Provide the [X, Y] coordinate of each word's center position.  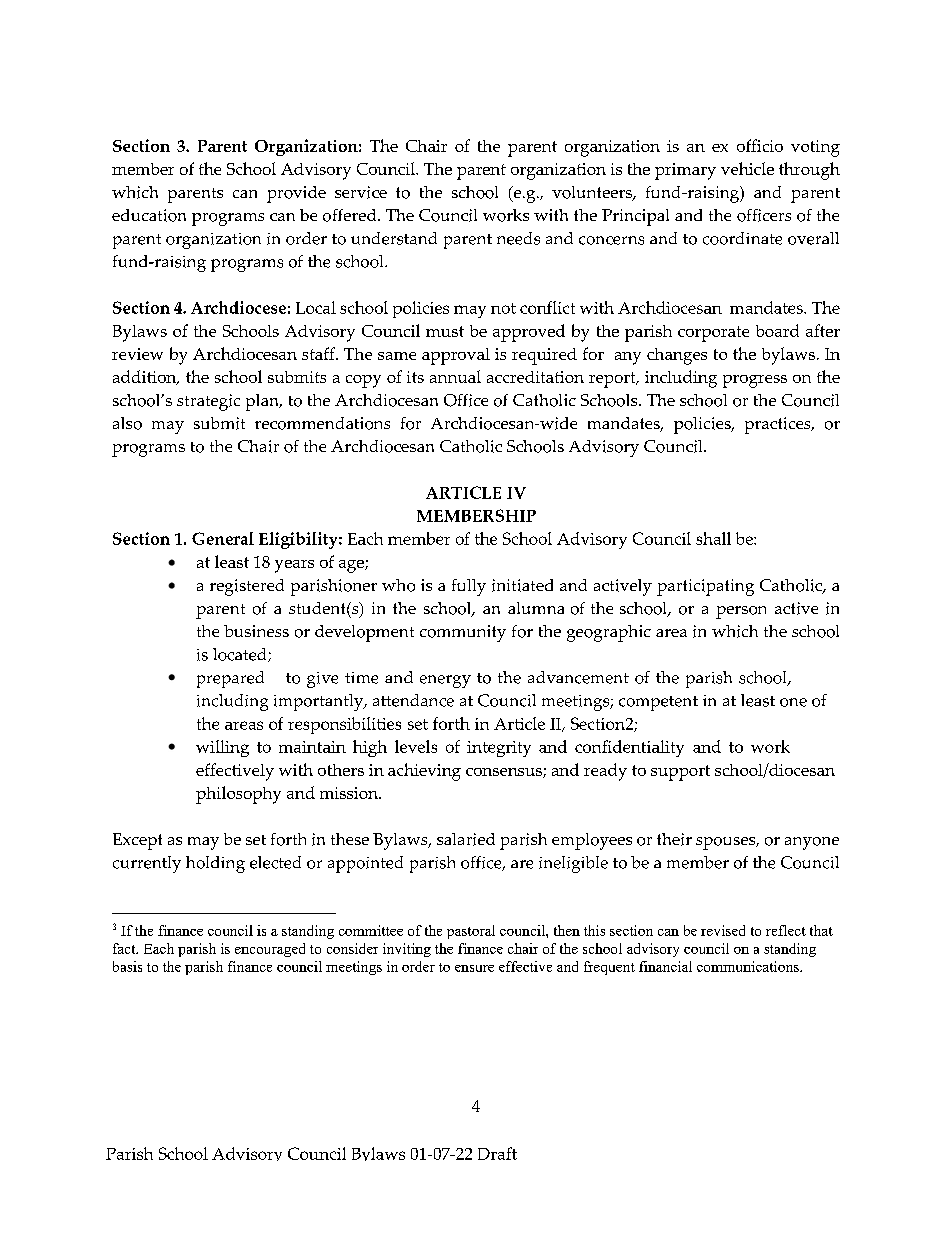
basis [127, 966]
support [680, 773]
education [149, 215]
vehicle [747, 168]
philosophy [238, 795]
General [223, 538]
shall [713, 538]
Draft [497, 1153]
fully [469, 587]
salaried [466, 839]
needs [518, 238]
